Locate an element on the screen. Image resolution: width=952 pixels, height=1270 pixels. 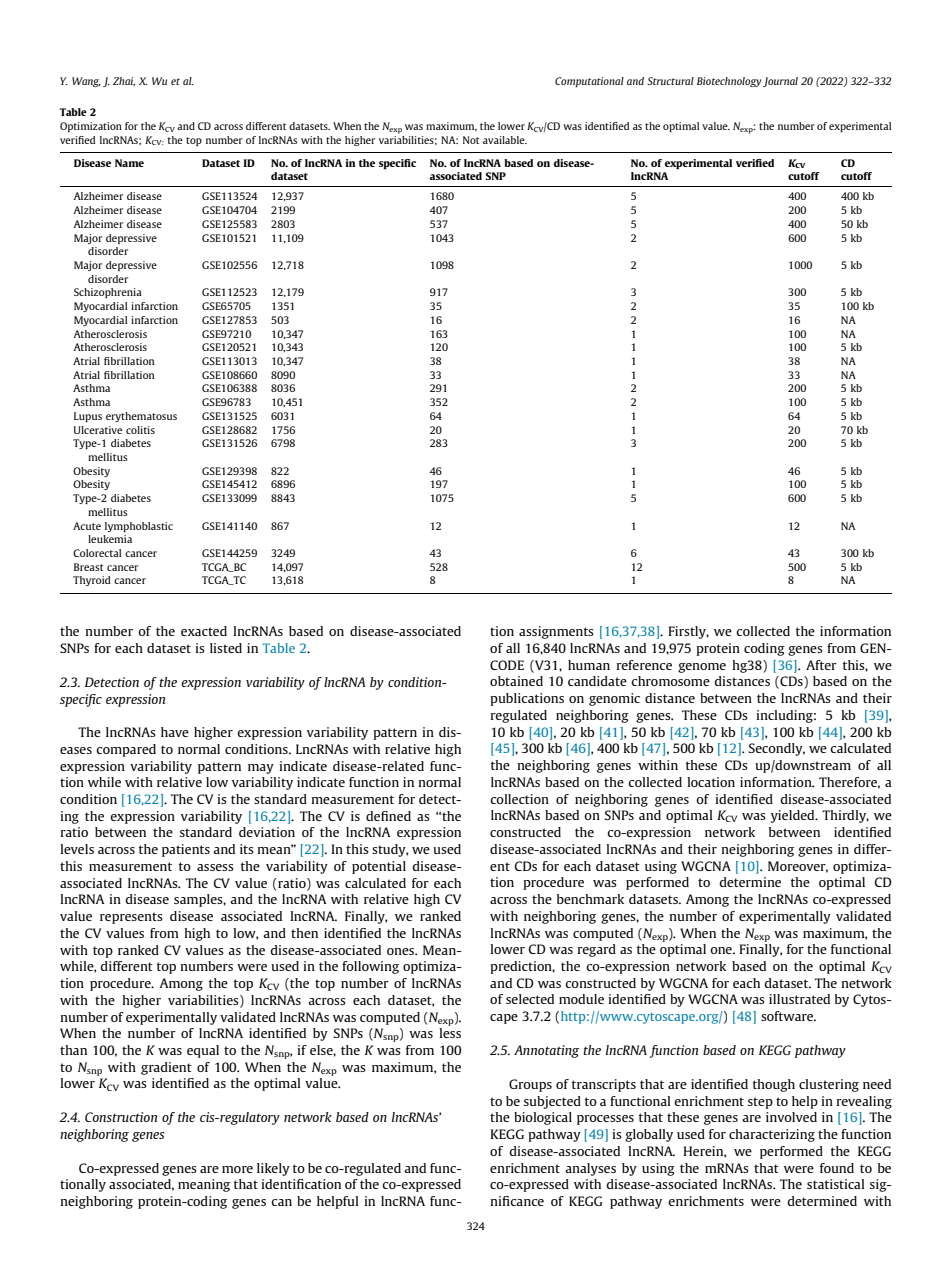
biological is located at coordinates (543, 1118).
